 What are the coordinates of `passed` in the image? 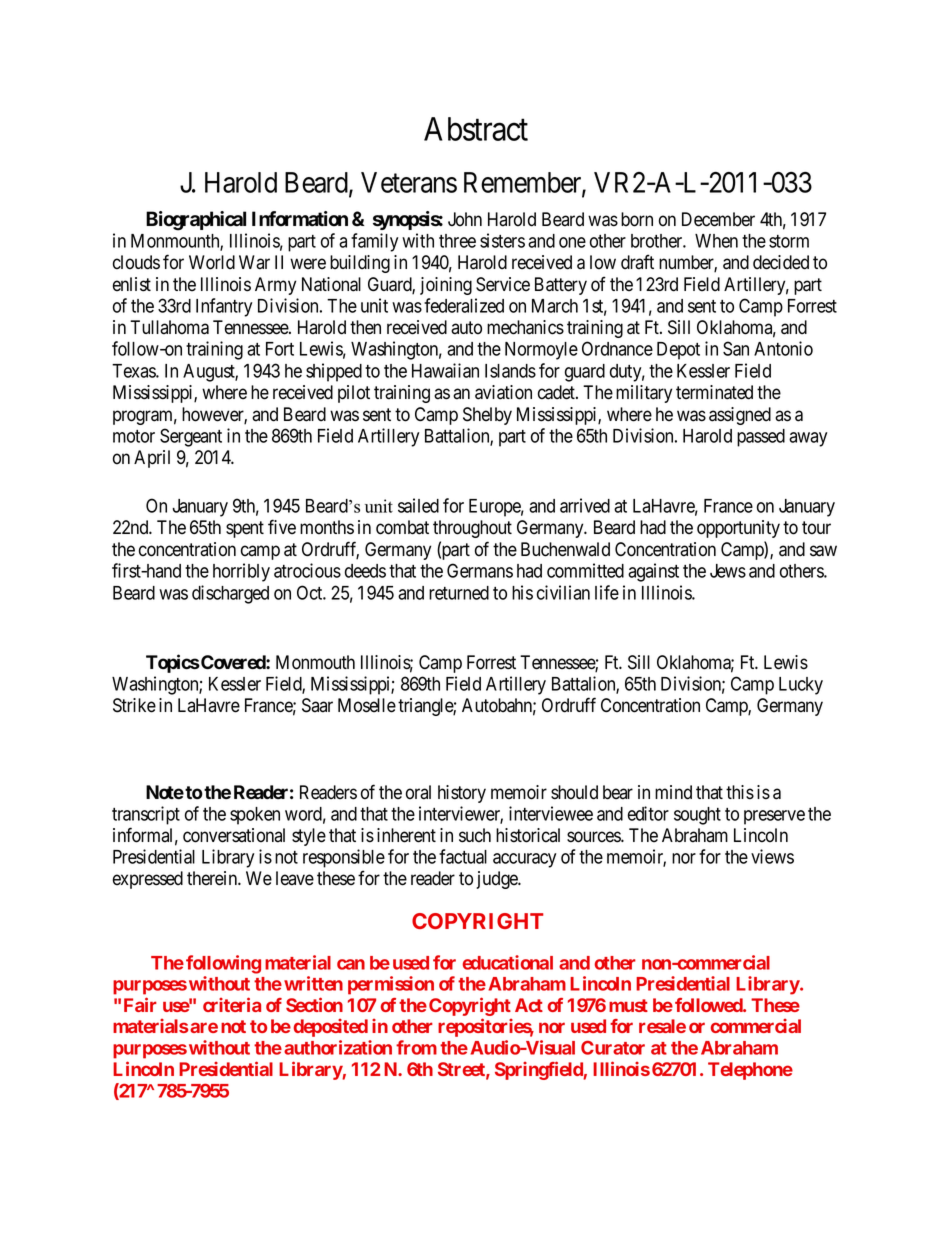 It's located at (761, 438).
